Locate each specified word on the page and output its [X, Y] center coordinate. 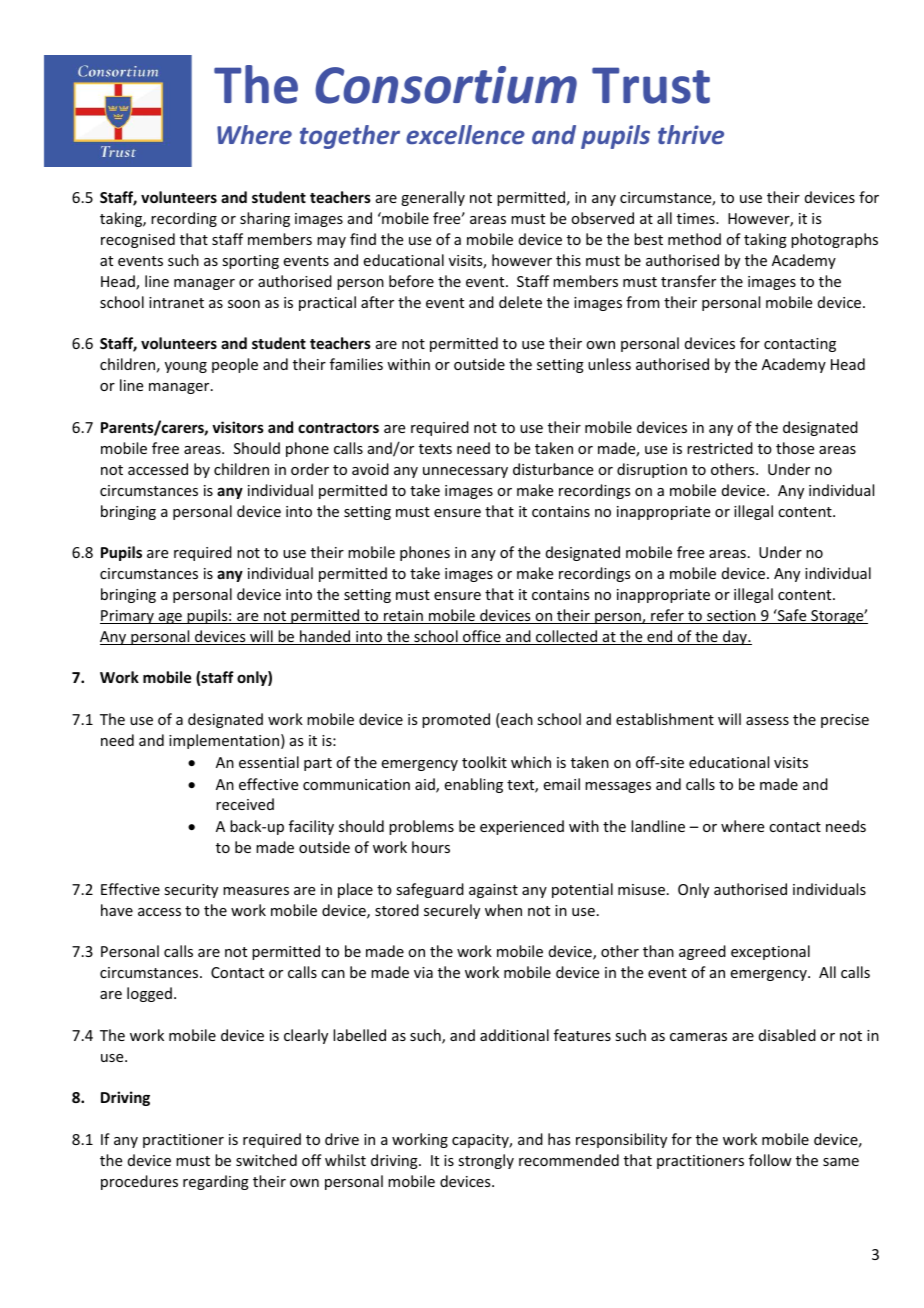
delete [520, 302]
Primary [128, 617]
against [493, 891]
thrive [691, 134]
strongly [486, 1161]
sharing [265, 219]
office [482, 637]
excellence [465, 134]
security [191, 891]
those [795, 448]
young [186, 367]
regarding [216, 1182]
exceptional [770, 952]
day [735, 637]
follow [770, 1160]
